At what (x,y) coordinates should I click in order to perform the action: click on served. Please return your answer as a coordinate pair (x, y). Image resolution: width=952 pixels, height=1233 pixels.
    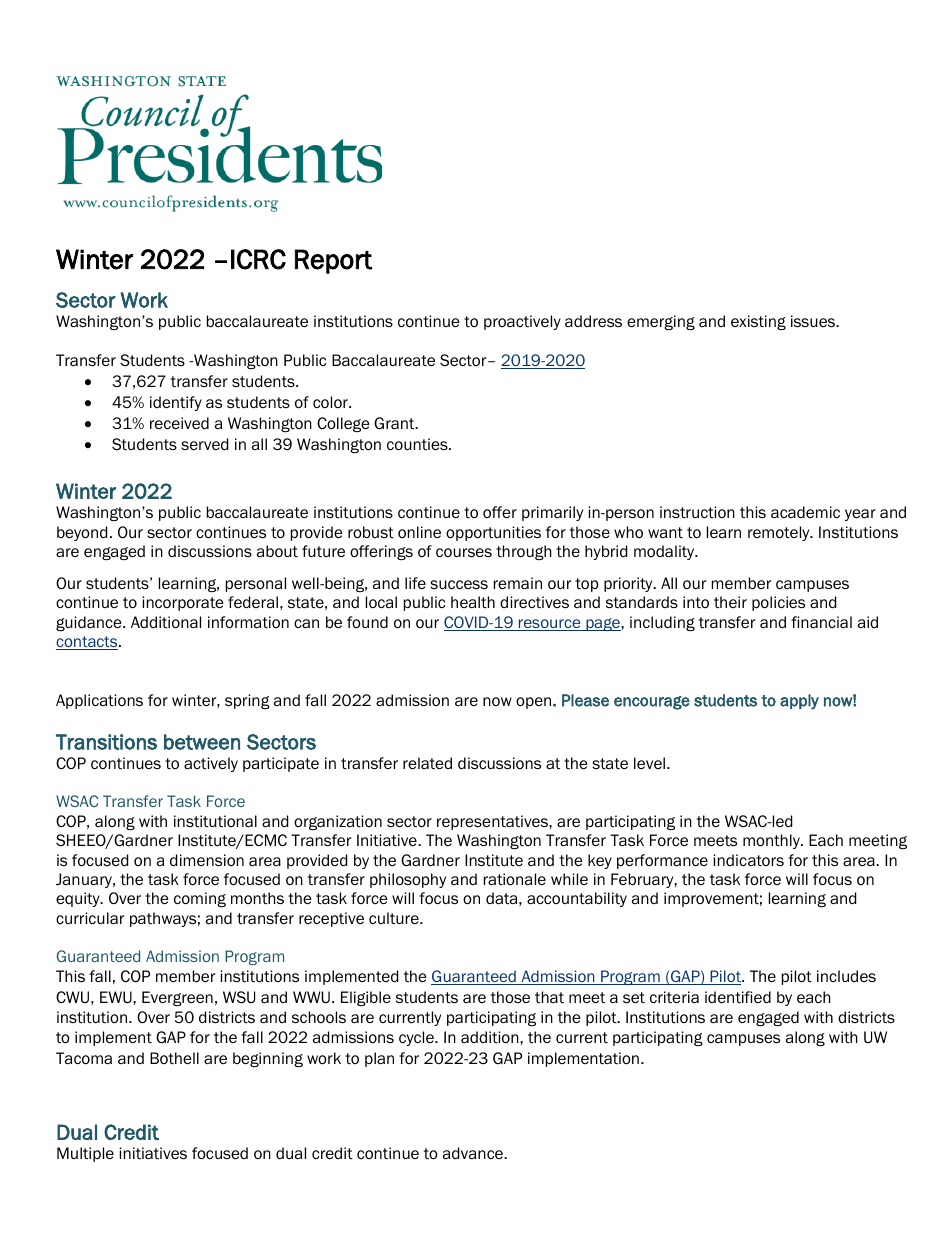
    Looking at the image, I should click on (204, 444).
